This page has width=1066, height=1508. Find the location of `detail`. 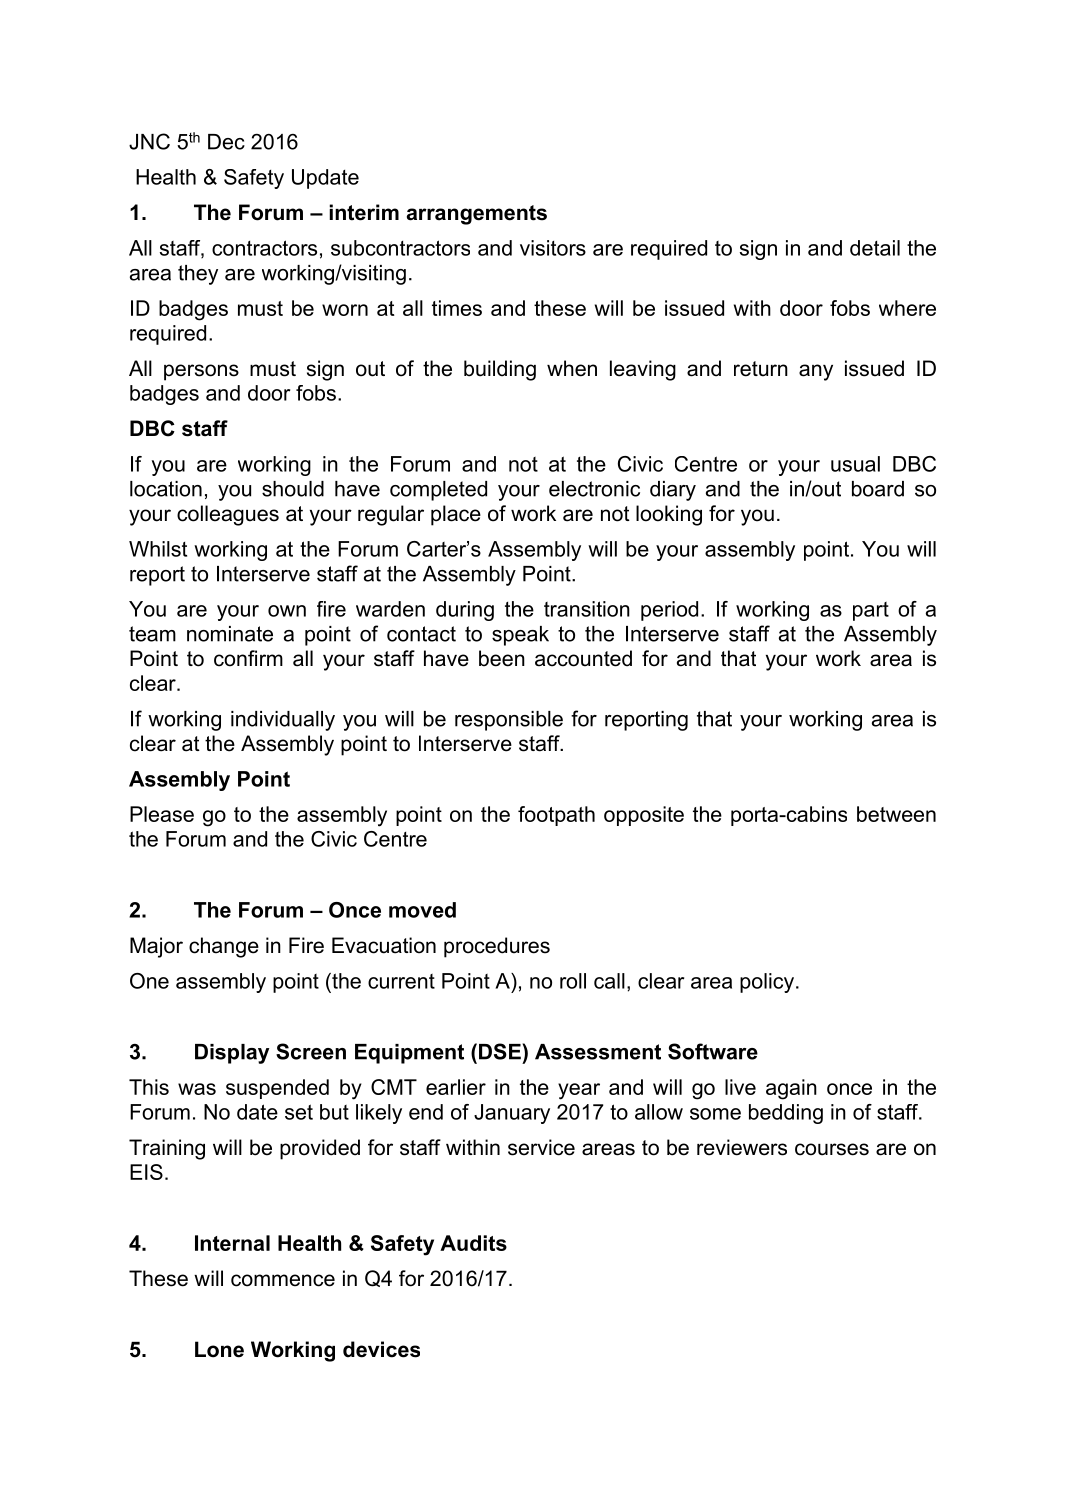

detail is located at coordinates (875, 248).
